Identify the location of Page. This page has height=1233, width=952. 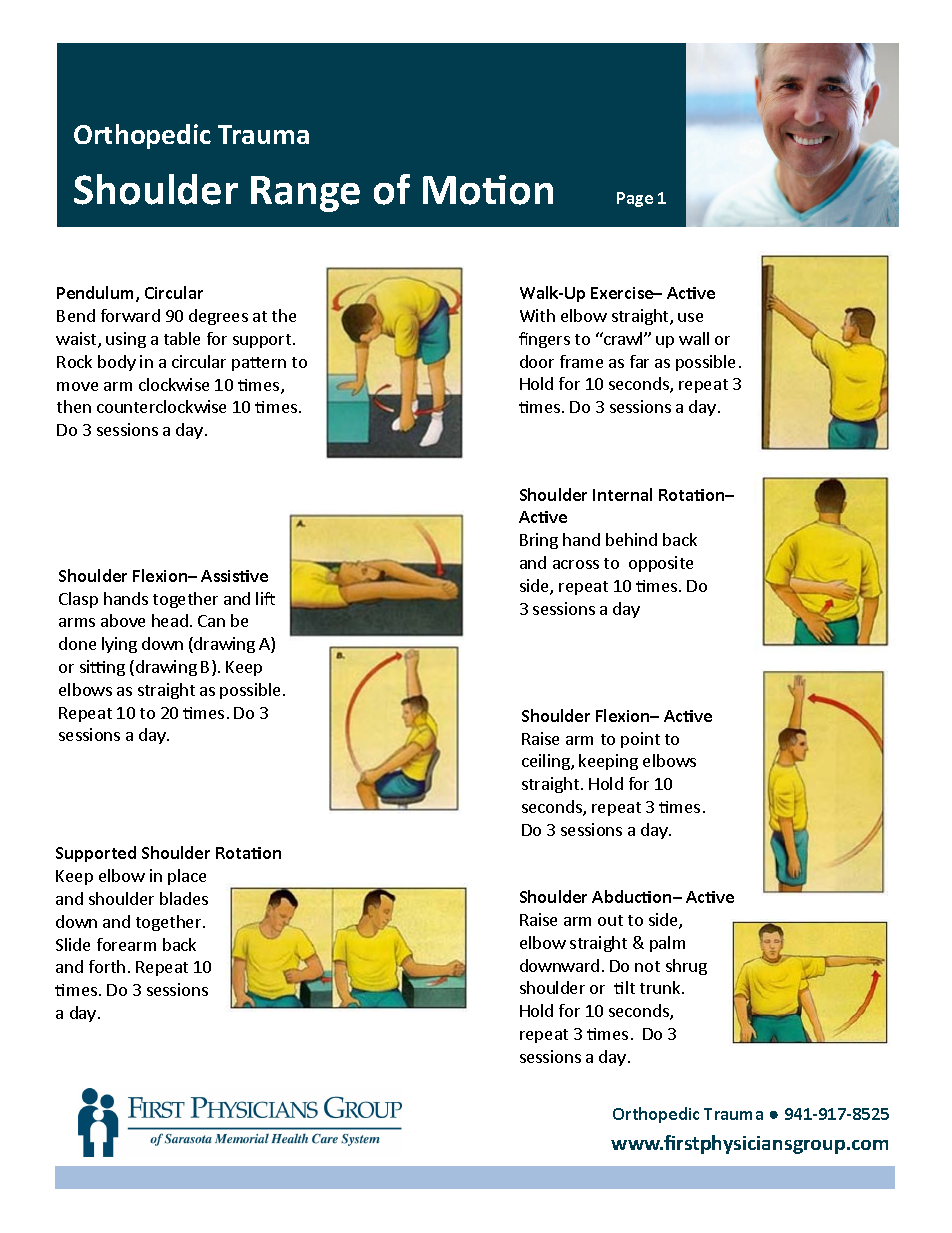
(635, 199).
